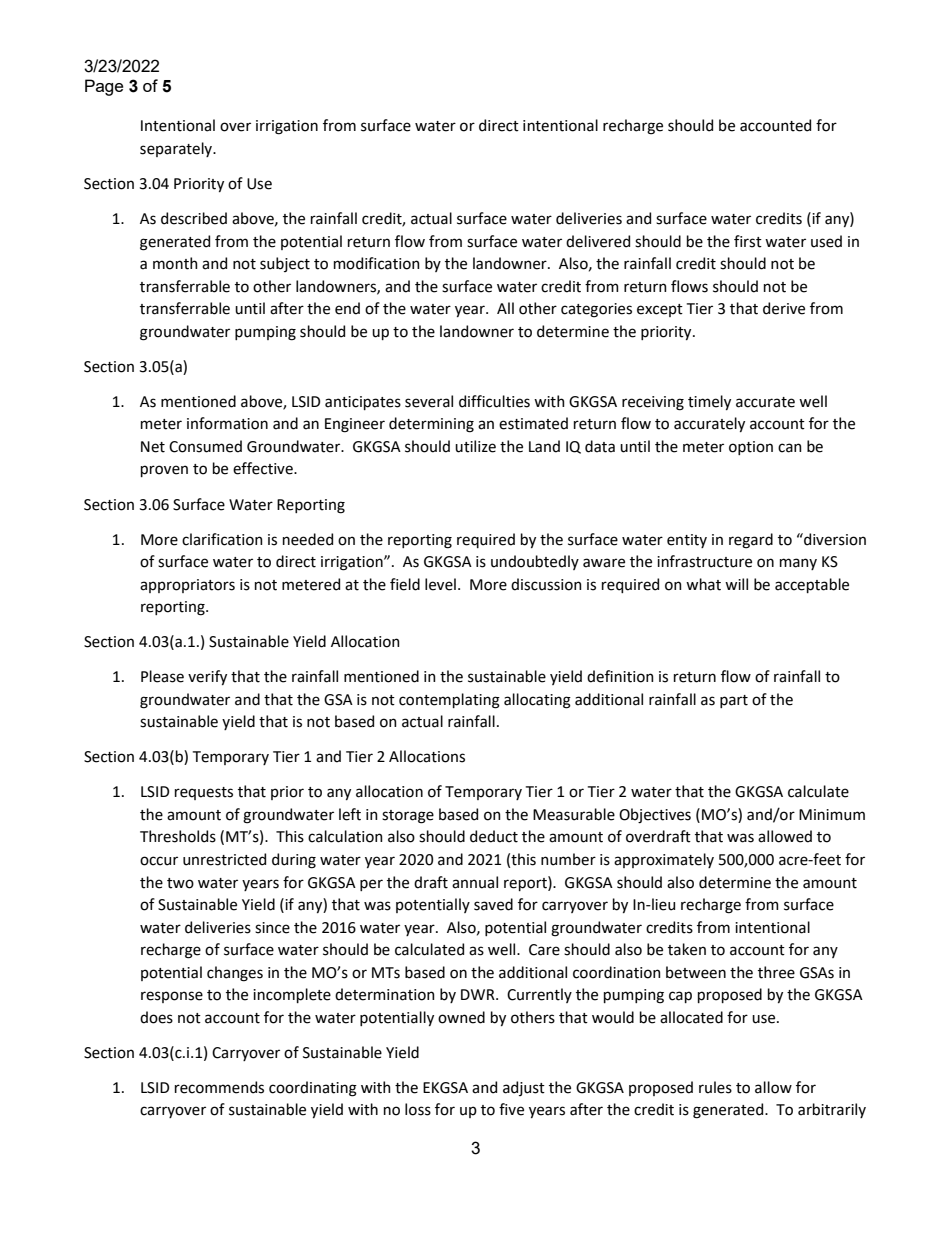  Describe the element at coordinates (598, 241) in the screenshot. I see `delivered` at that location.
